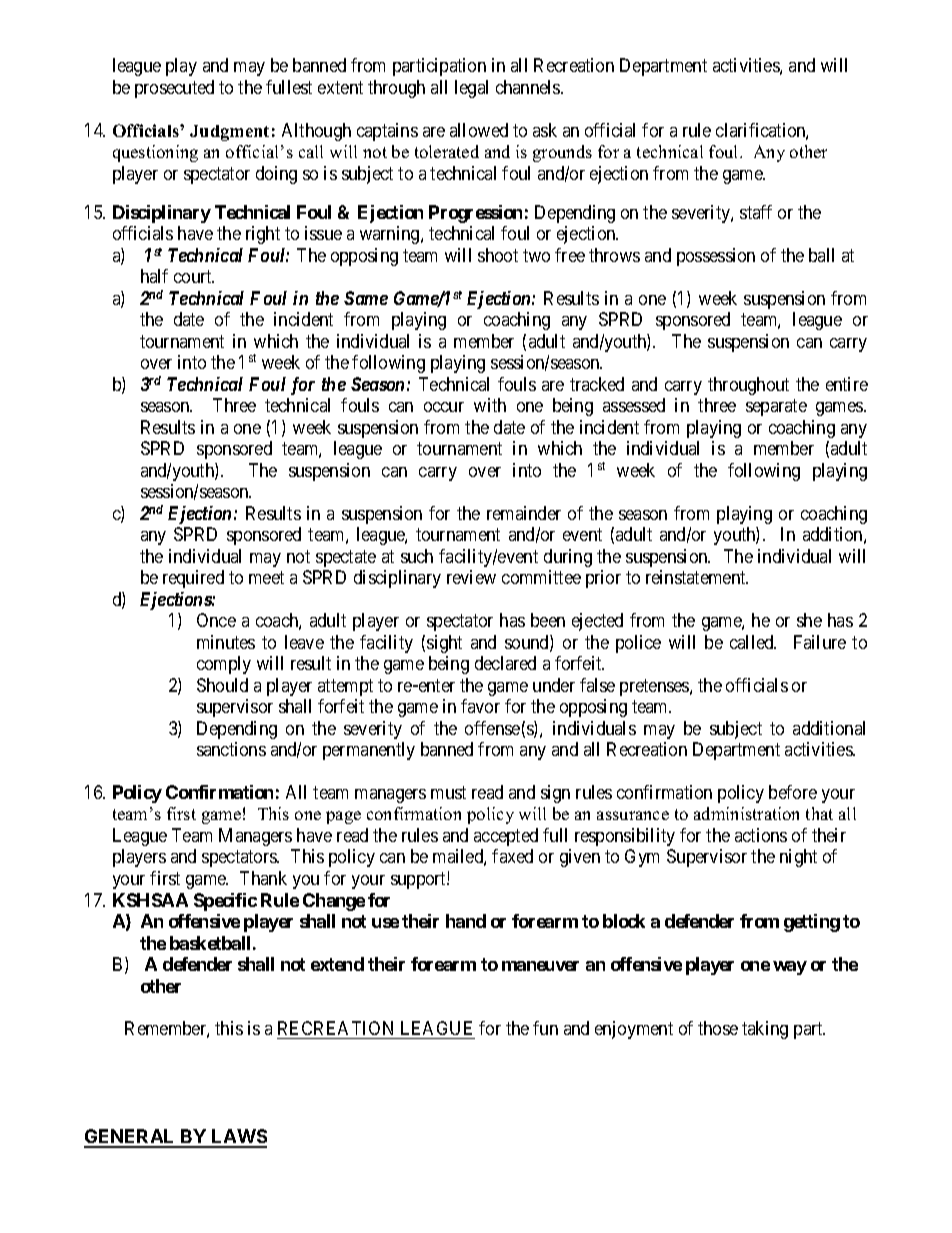  Describe the element at coordinates (761, 835) in the screenshot. I see `actions` at that location.
